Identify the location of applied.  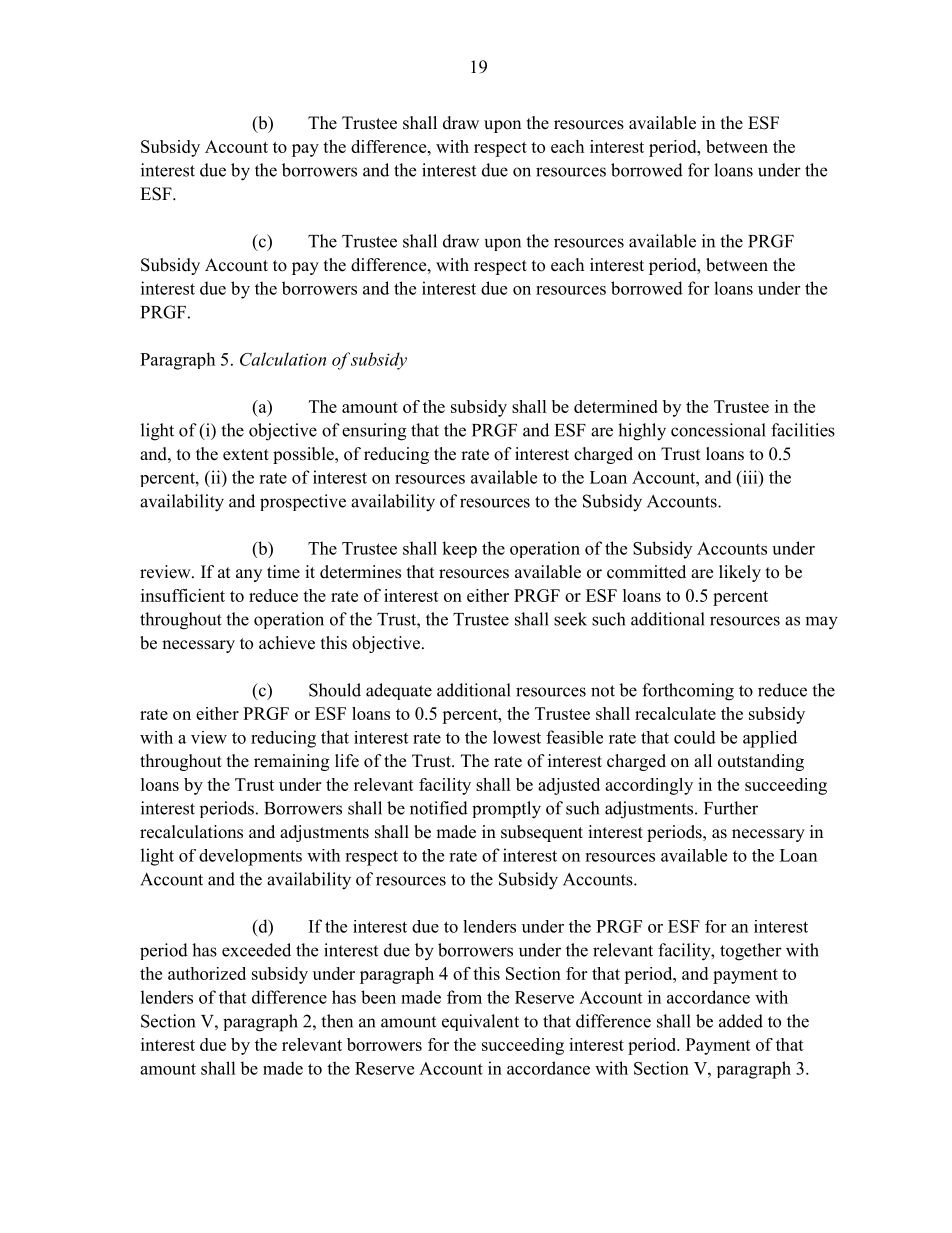
(770, 739).
